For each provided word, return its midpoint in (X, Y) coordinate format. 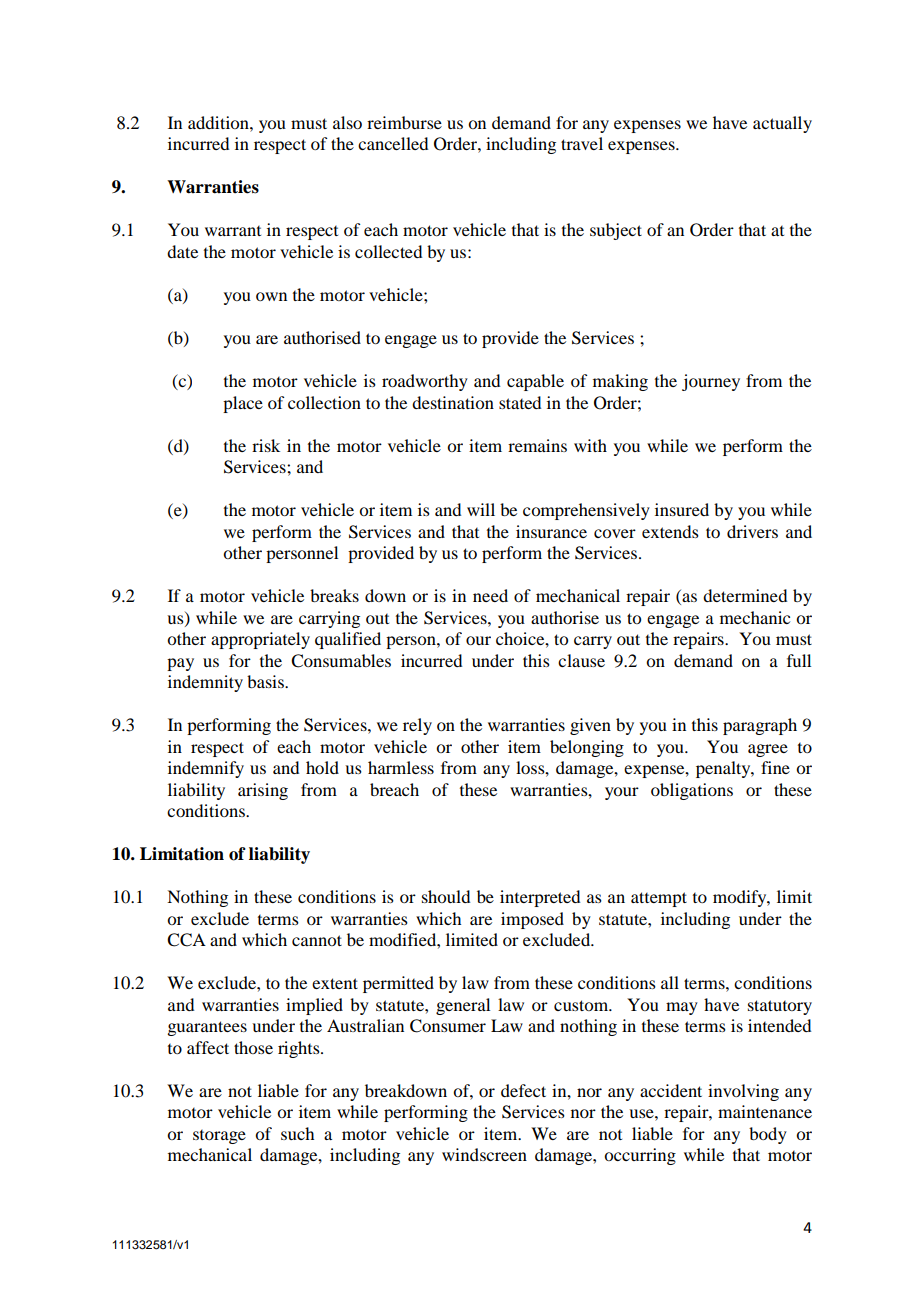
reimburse (404, 122)
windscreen (484, 1154)
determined (745, 595)
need (490, 595)
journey (711, 382)
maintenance (765, 1111)
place (243, 404)
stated (520, 402)
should (446, 896)
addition (219, 122)
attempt (659, 899)
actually (782, 124)
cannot (317, 940)
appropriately (260, 640)
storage (219, 1137)
